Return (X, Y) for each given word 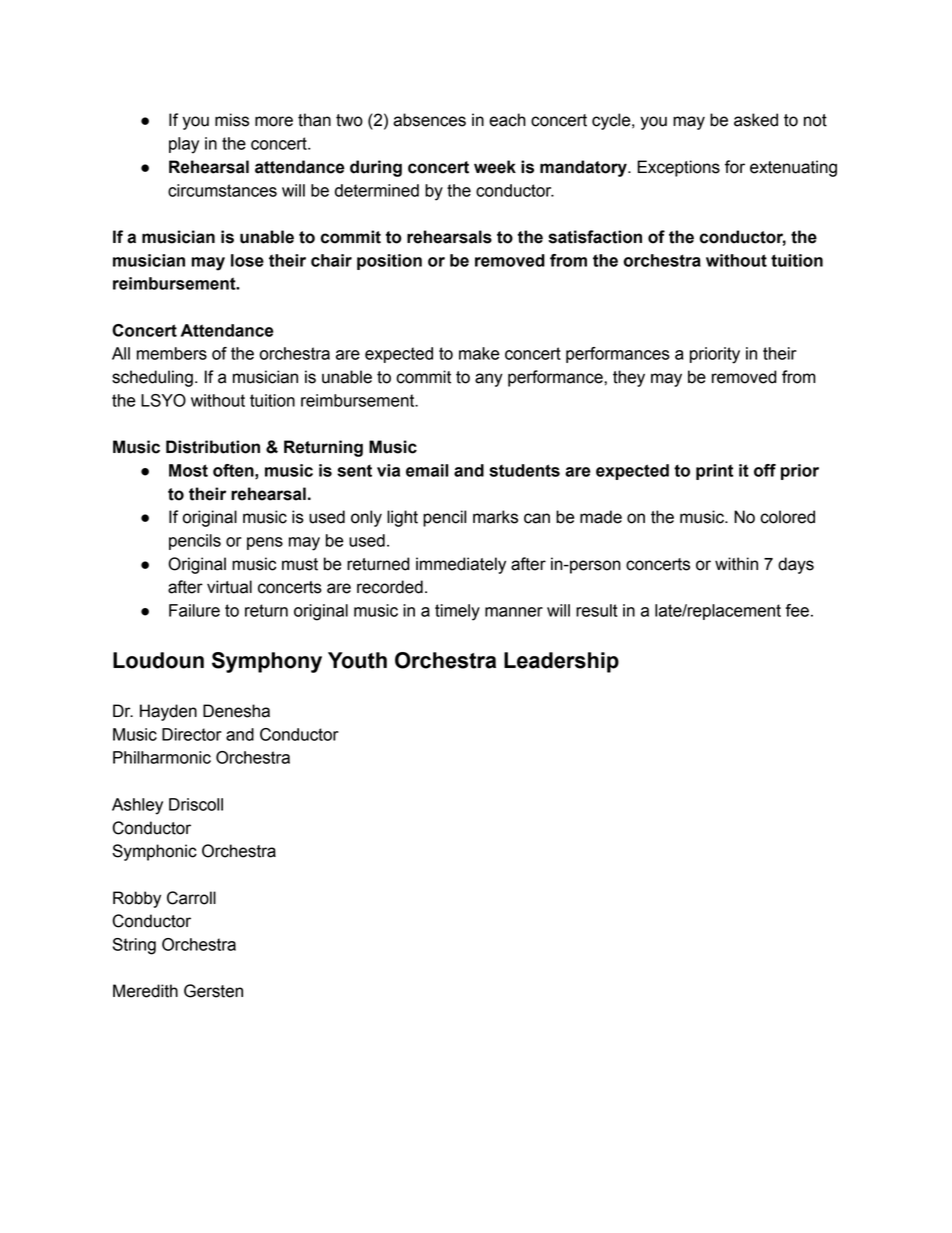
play (184, 145)
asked (756, 120)
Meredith (145, 991)
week (495, 167)
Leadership (561, 662)
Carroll (191, 898)
